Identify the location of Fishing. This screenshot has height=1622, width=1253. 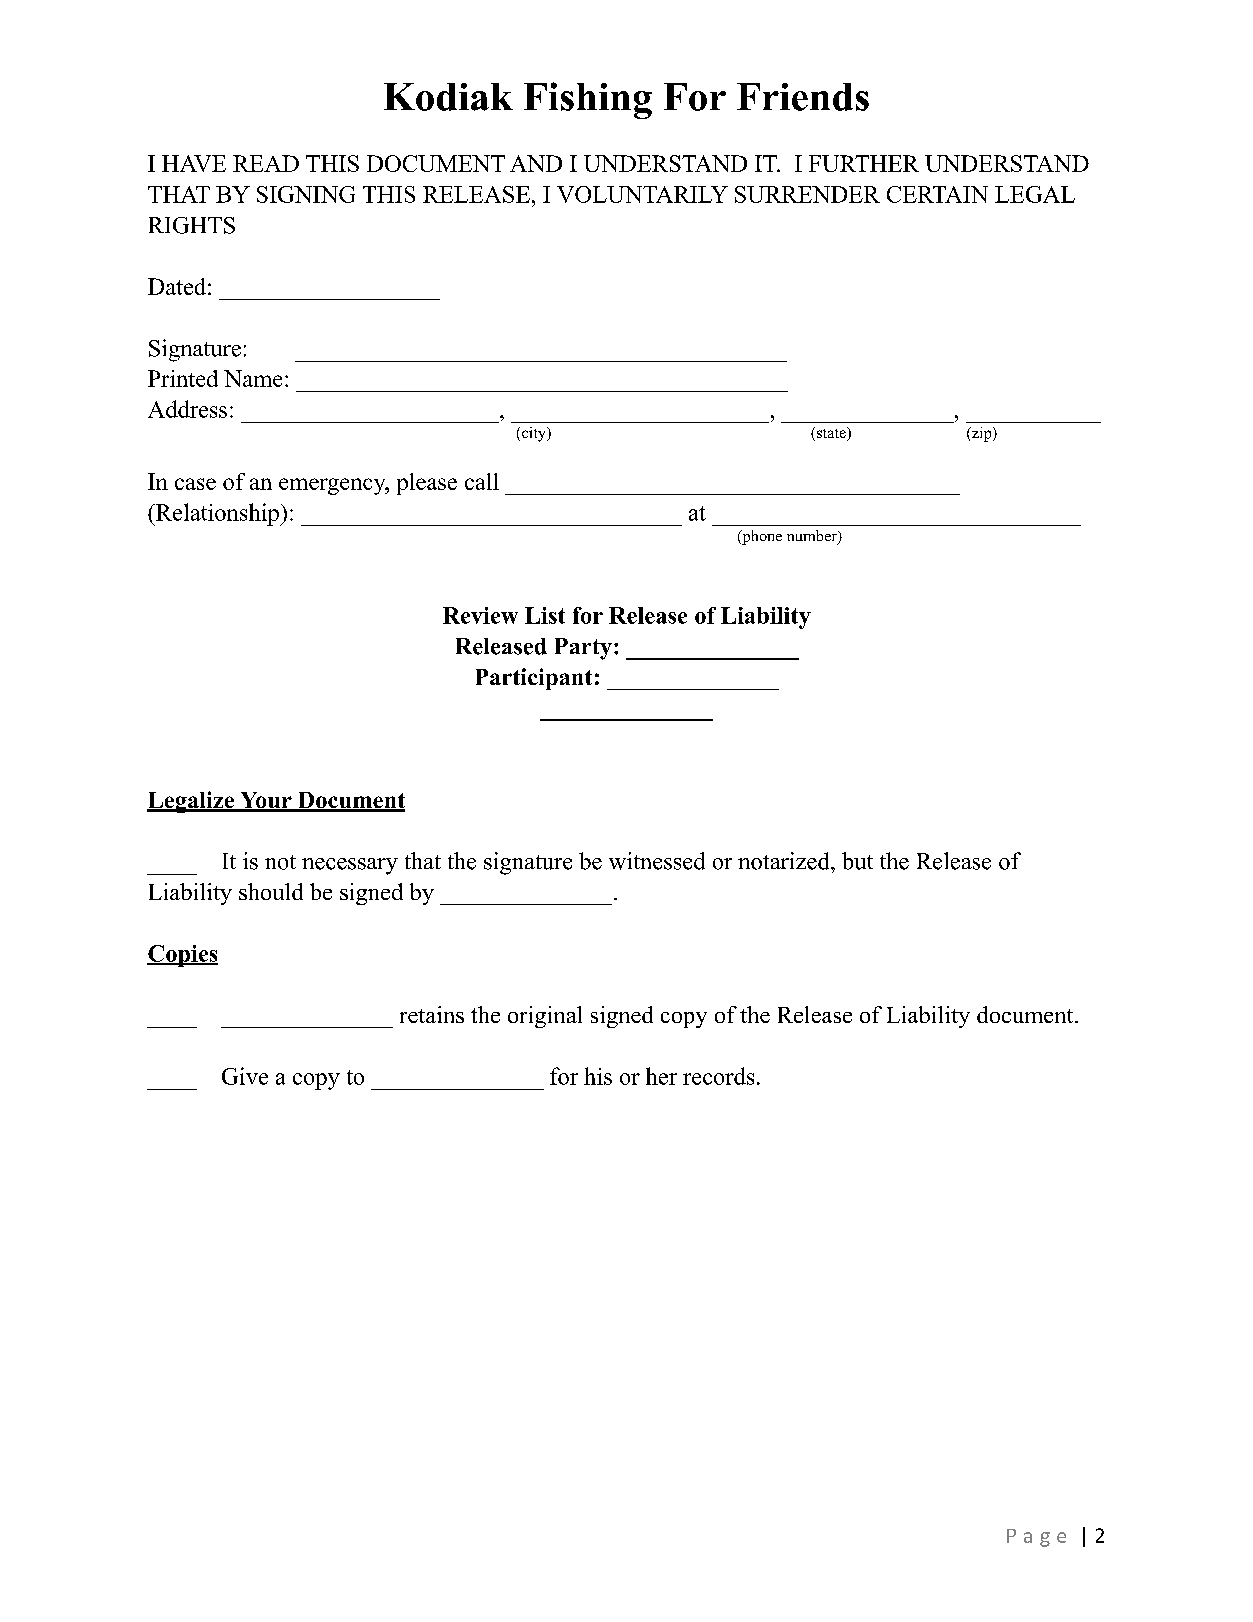
(588, 100).
